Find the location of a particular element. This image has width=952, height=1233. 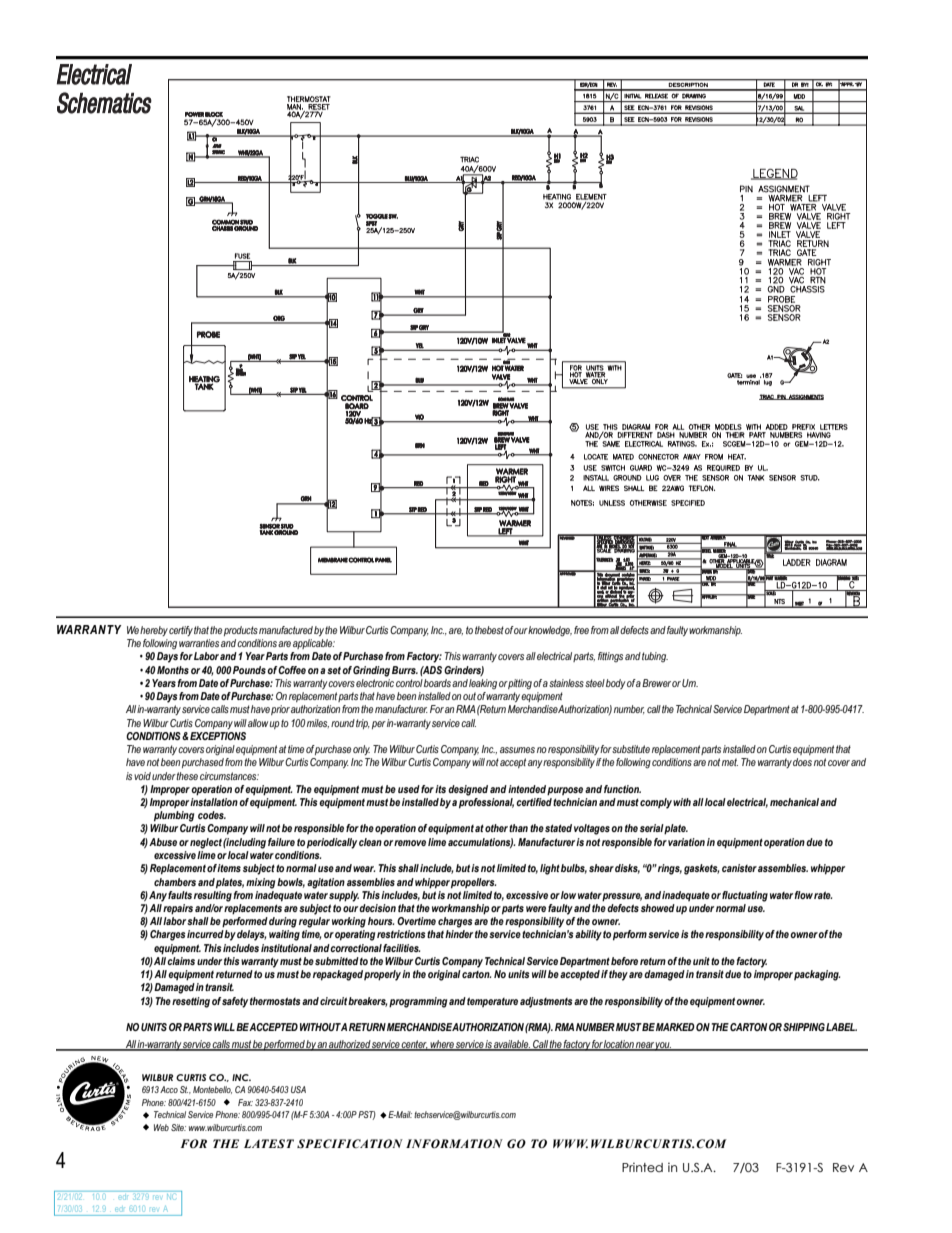

INFORMATION is located at coordinates (454, 1144).
